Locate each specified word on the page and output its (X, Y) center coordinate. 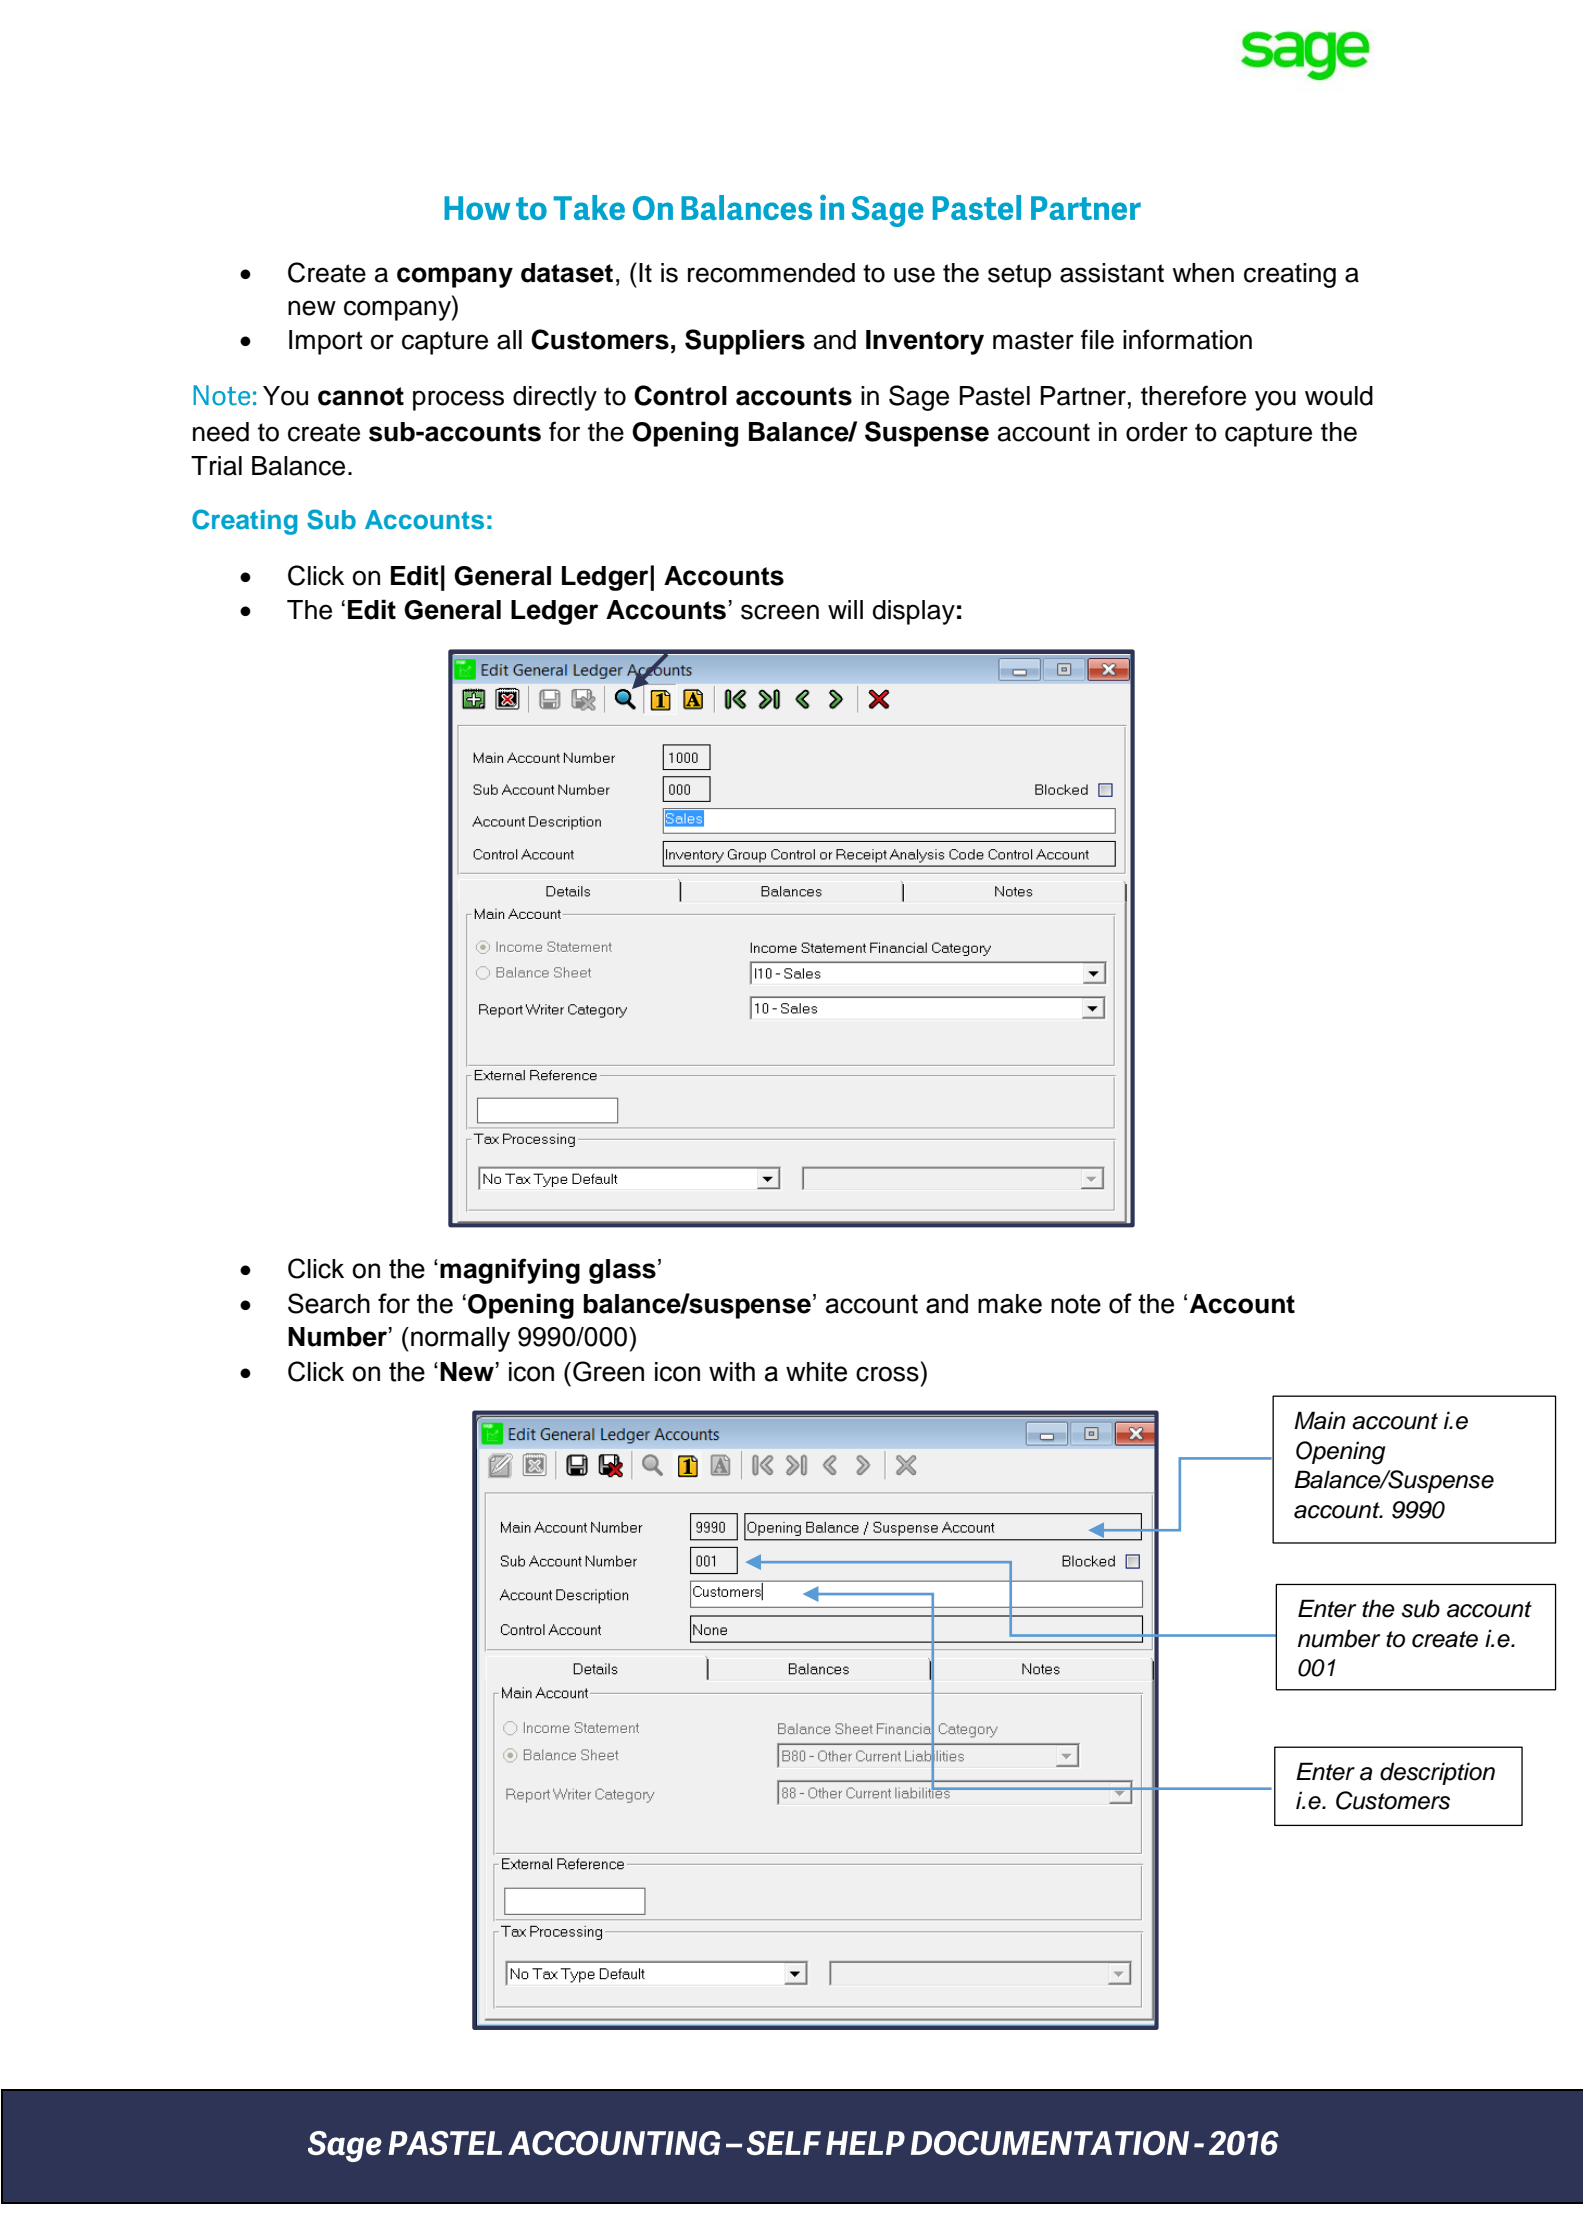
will (845, 609)
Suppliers (745, 342)
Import (326, 342)
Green (608, 1371)
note (1076, 1304)
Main (1319, 1420)
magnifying (510, 1271)
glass (622, 1271)
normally (460, 1339)
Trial (216, 466)
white (816, 1372)
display (914, 612)
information (1187, 339)
